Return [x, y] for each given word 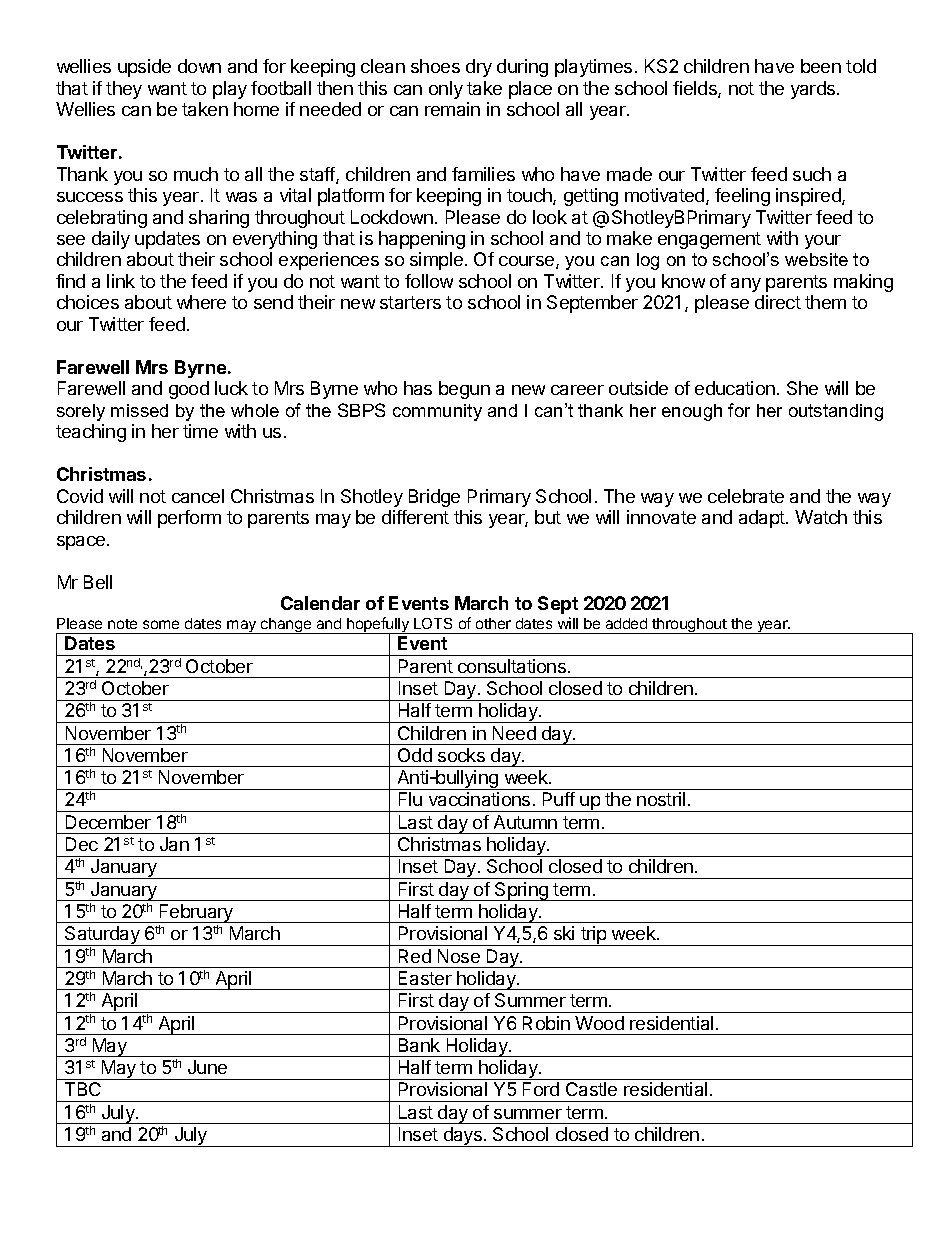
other [493, 623]
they [124, 90]
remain [452, 109]
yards [814, 90]
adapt [763, 519]
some [161, 624]
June [207, 1067]
